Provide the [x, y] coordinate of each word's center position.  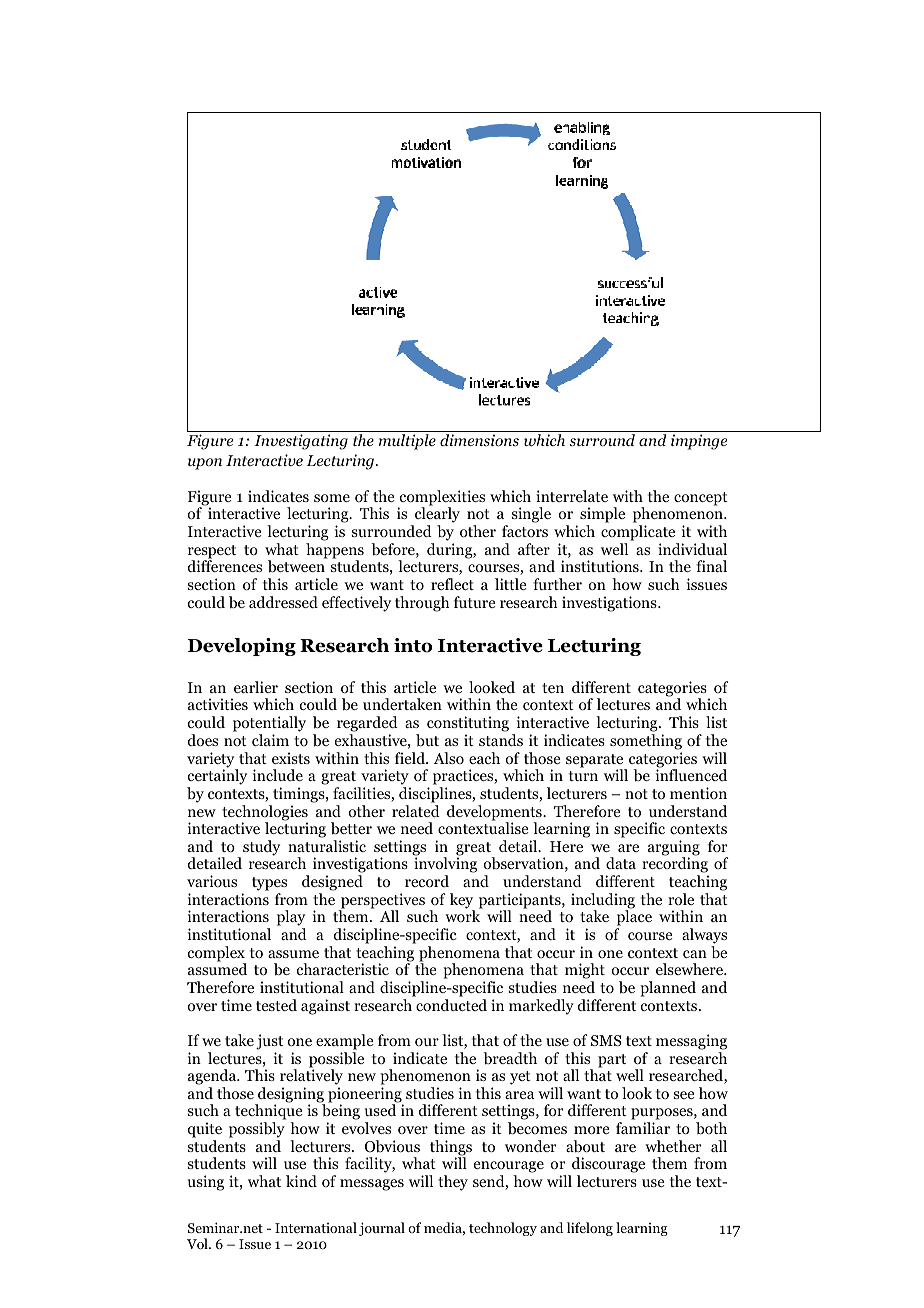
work [462, 916]
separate [596, 762]
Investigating [301, 442]
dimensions [479, 440]
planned [668, 989]
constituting [468, 725]
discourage [607, 1166]
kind [301, 1181]
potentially [269, 725]
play [291, 919]
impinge [699, 442]
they [453, 1183]
